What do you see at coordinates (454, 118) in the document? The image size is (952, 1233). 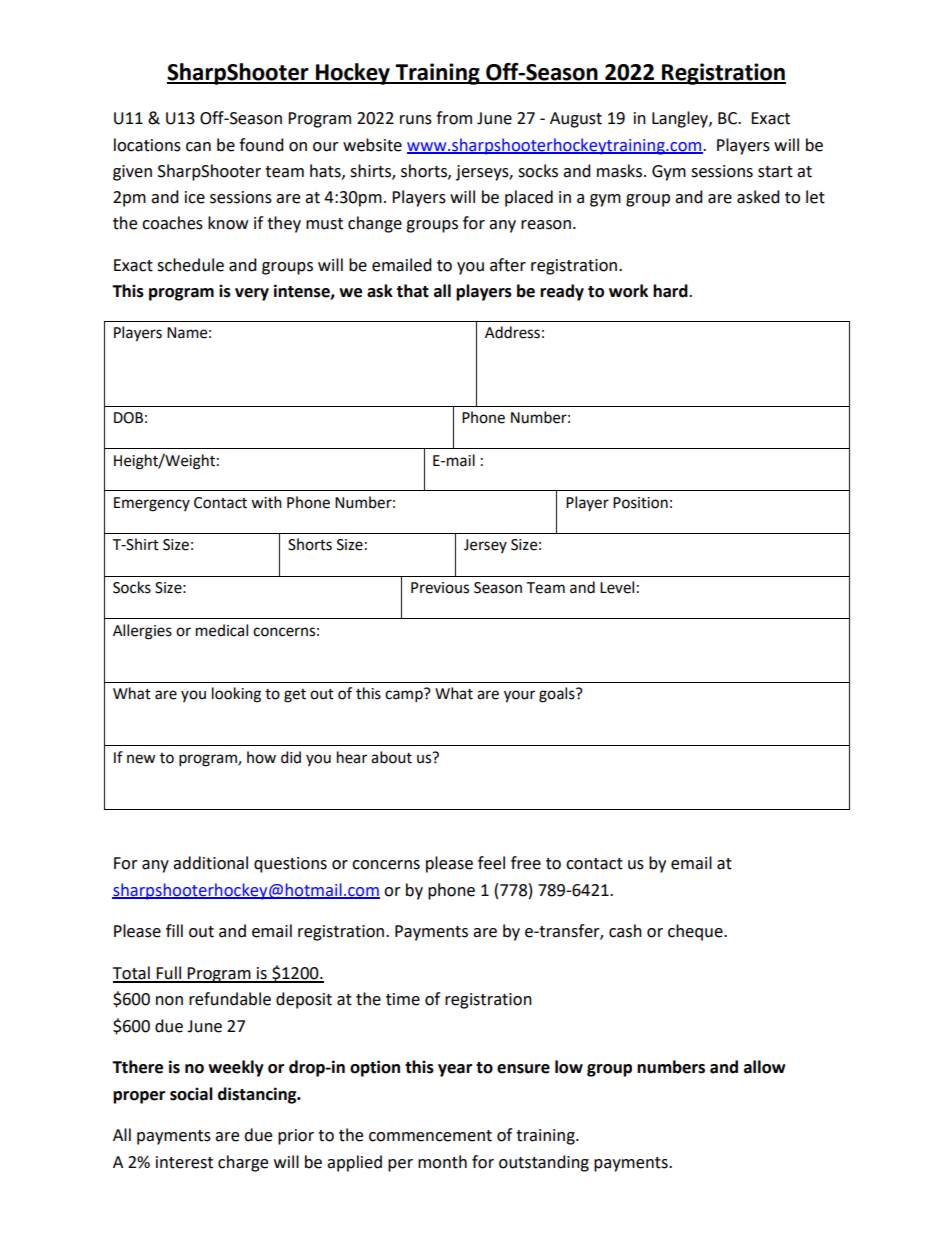 I see `from` at bounding box center [454, 118].
